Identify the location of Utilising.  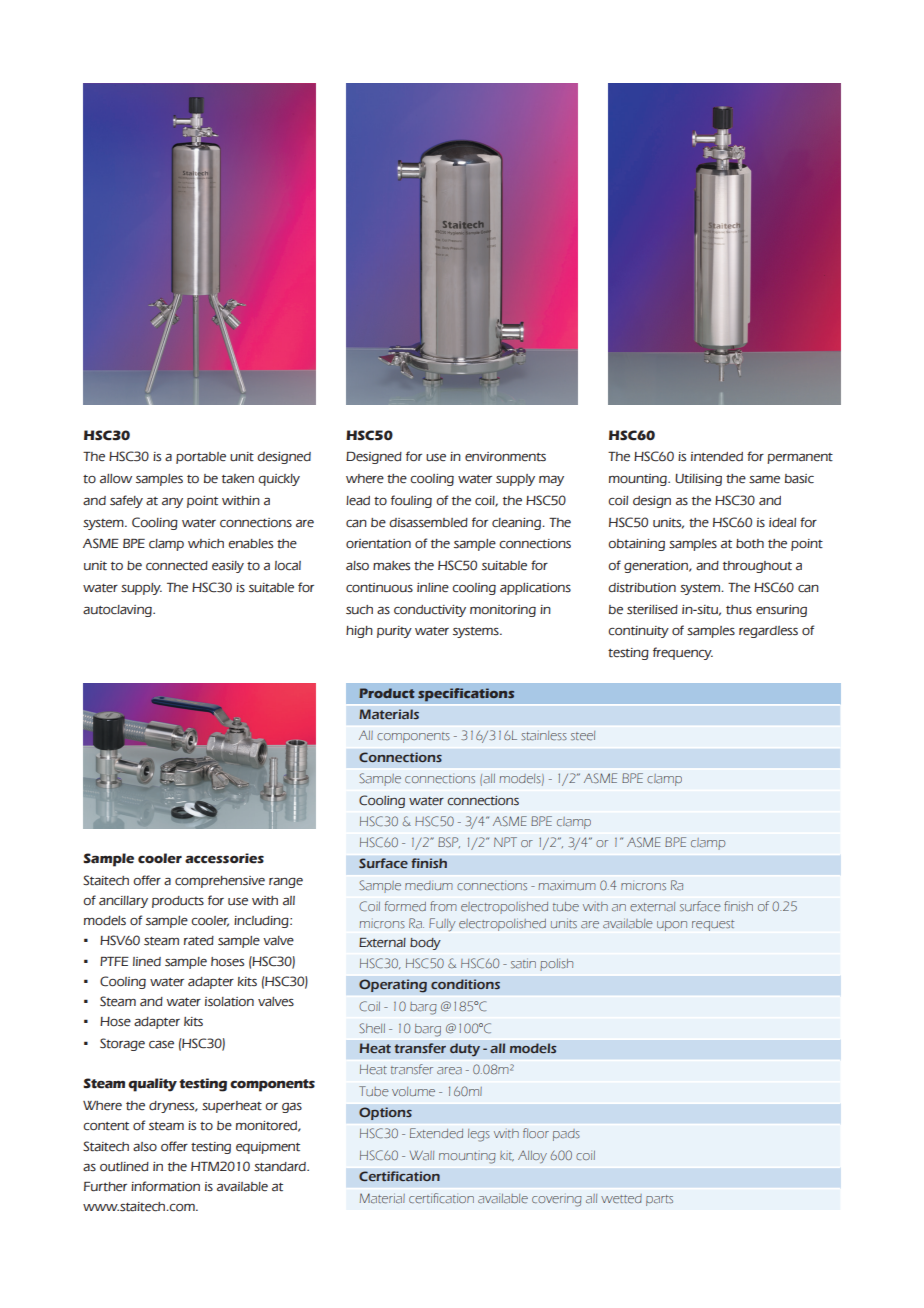
(698, 480).
